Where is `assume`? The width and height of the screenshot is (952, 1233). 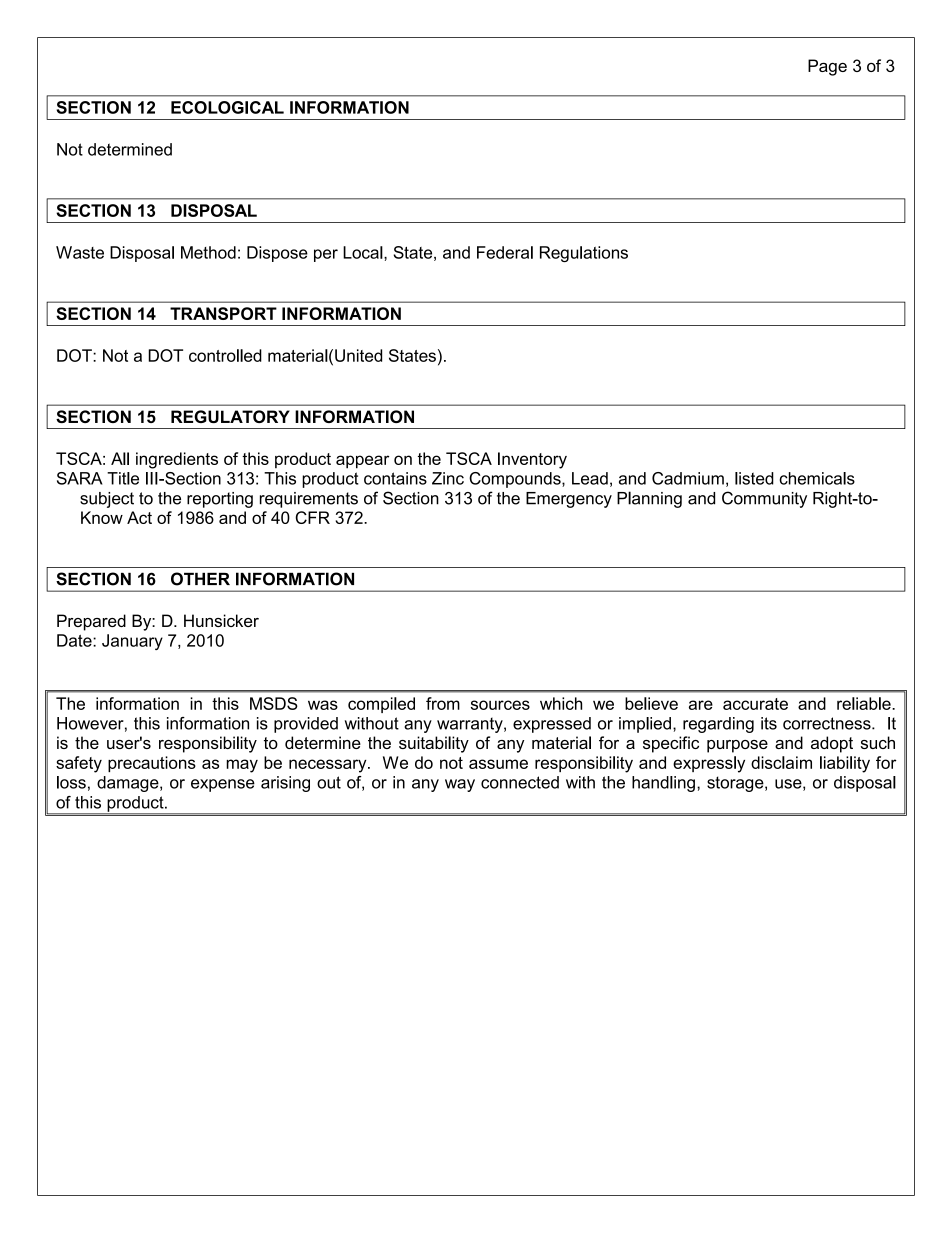
assume is located at coordinates (498, 764).
